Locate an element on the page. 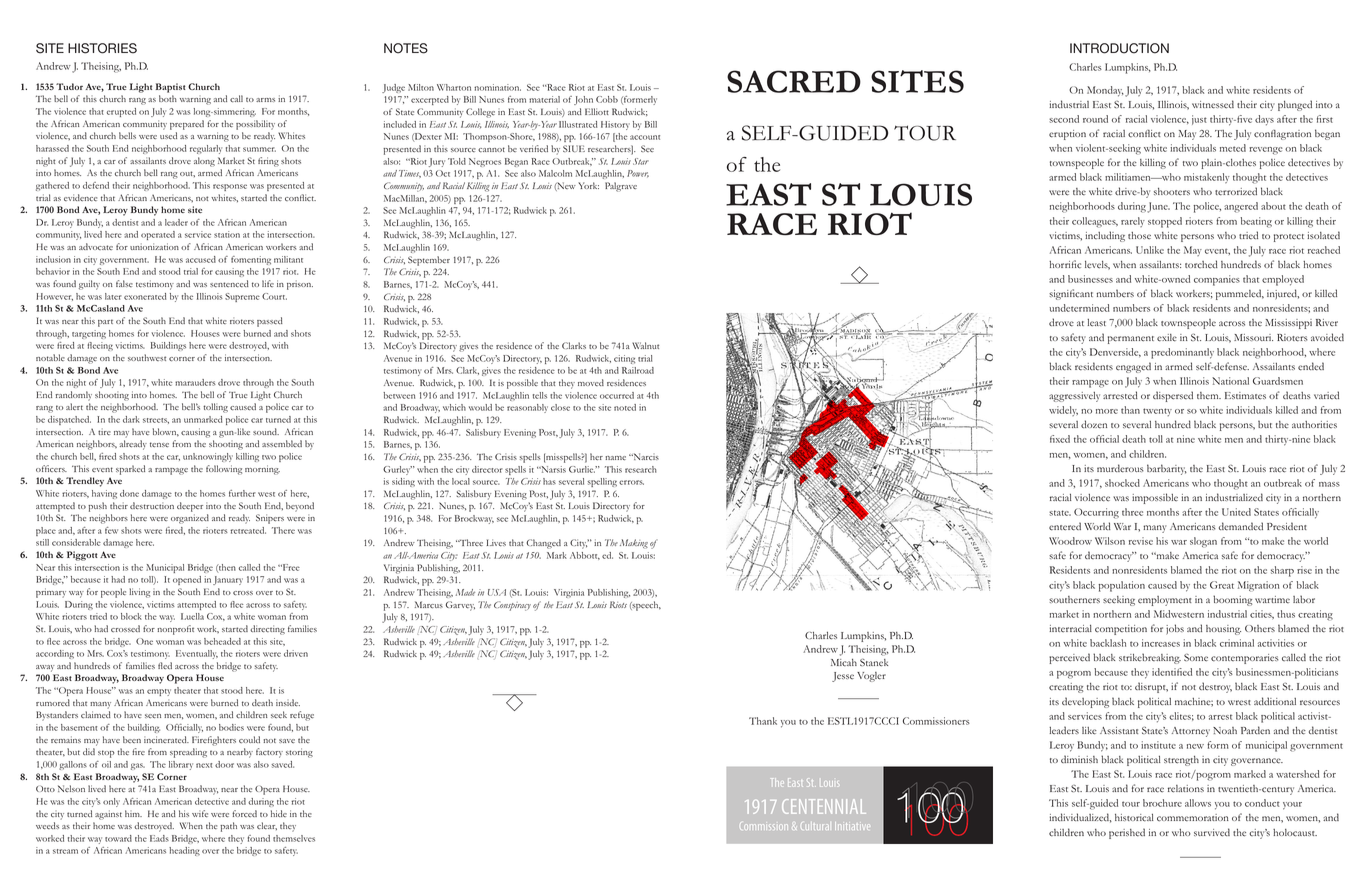 The width and height of the page is (1372, 887). Palgrave is located at coordinates (621, 187).
